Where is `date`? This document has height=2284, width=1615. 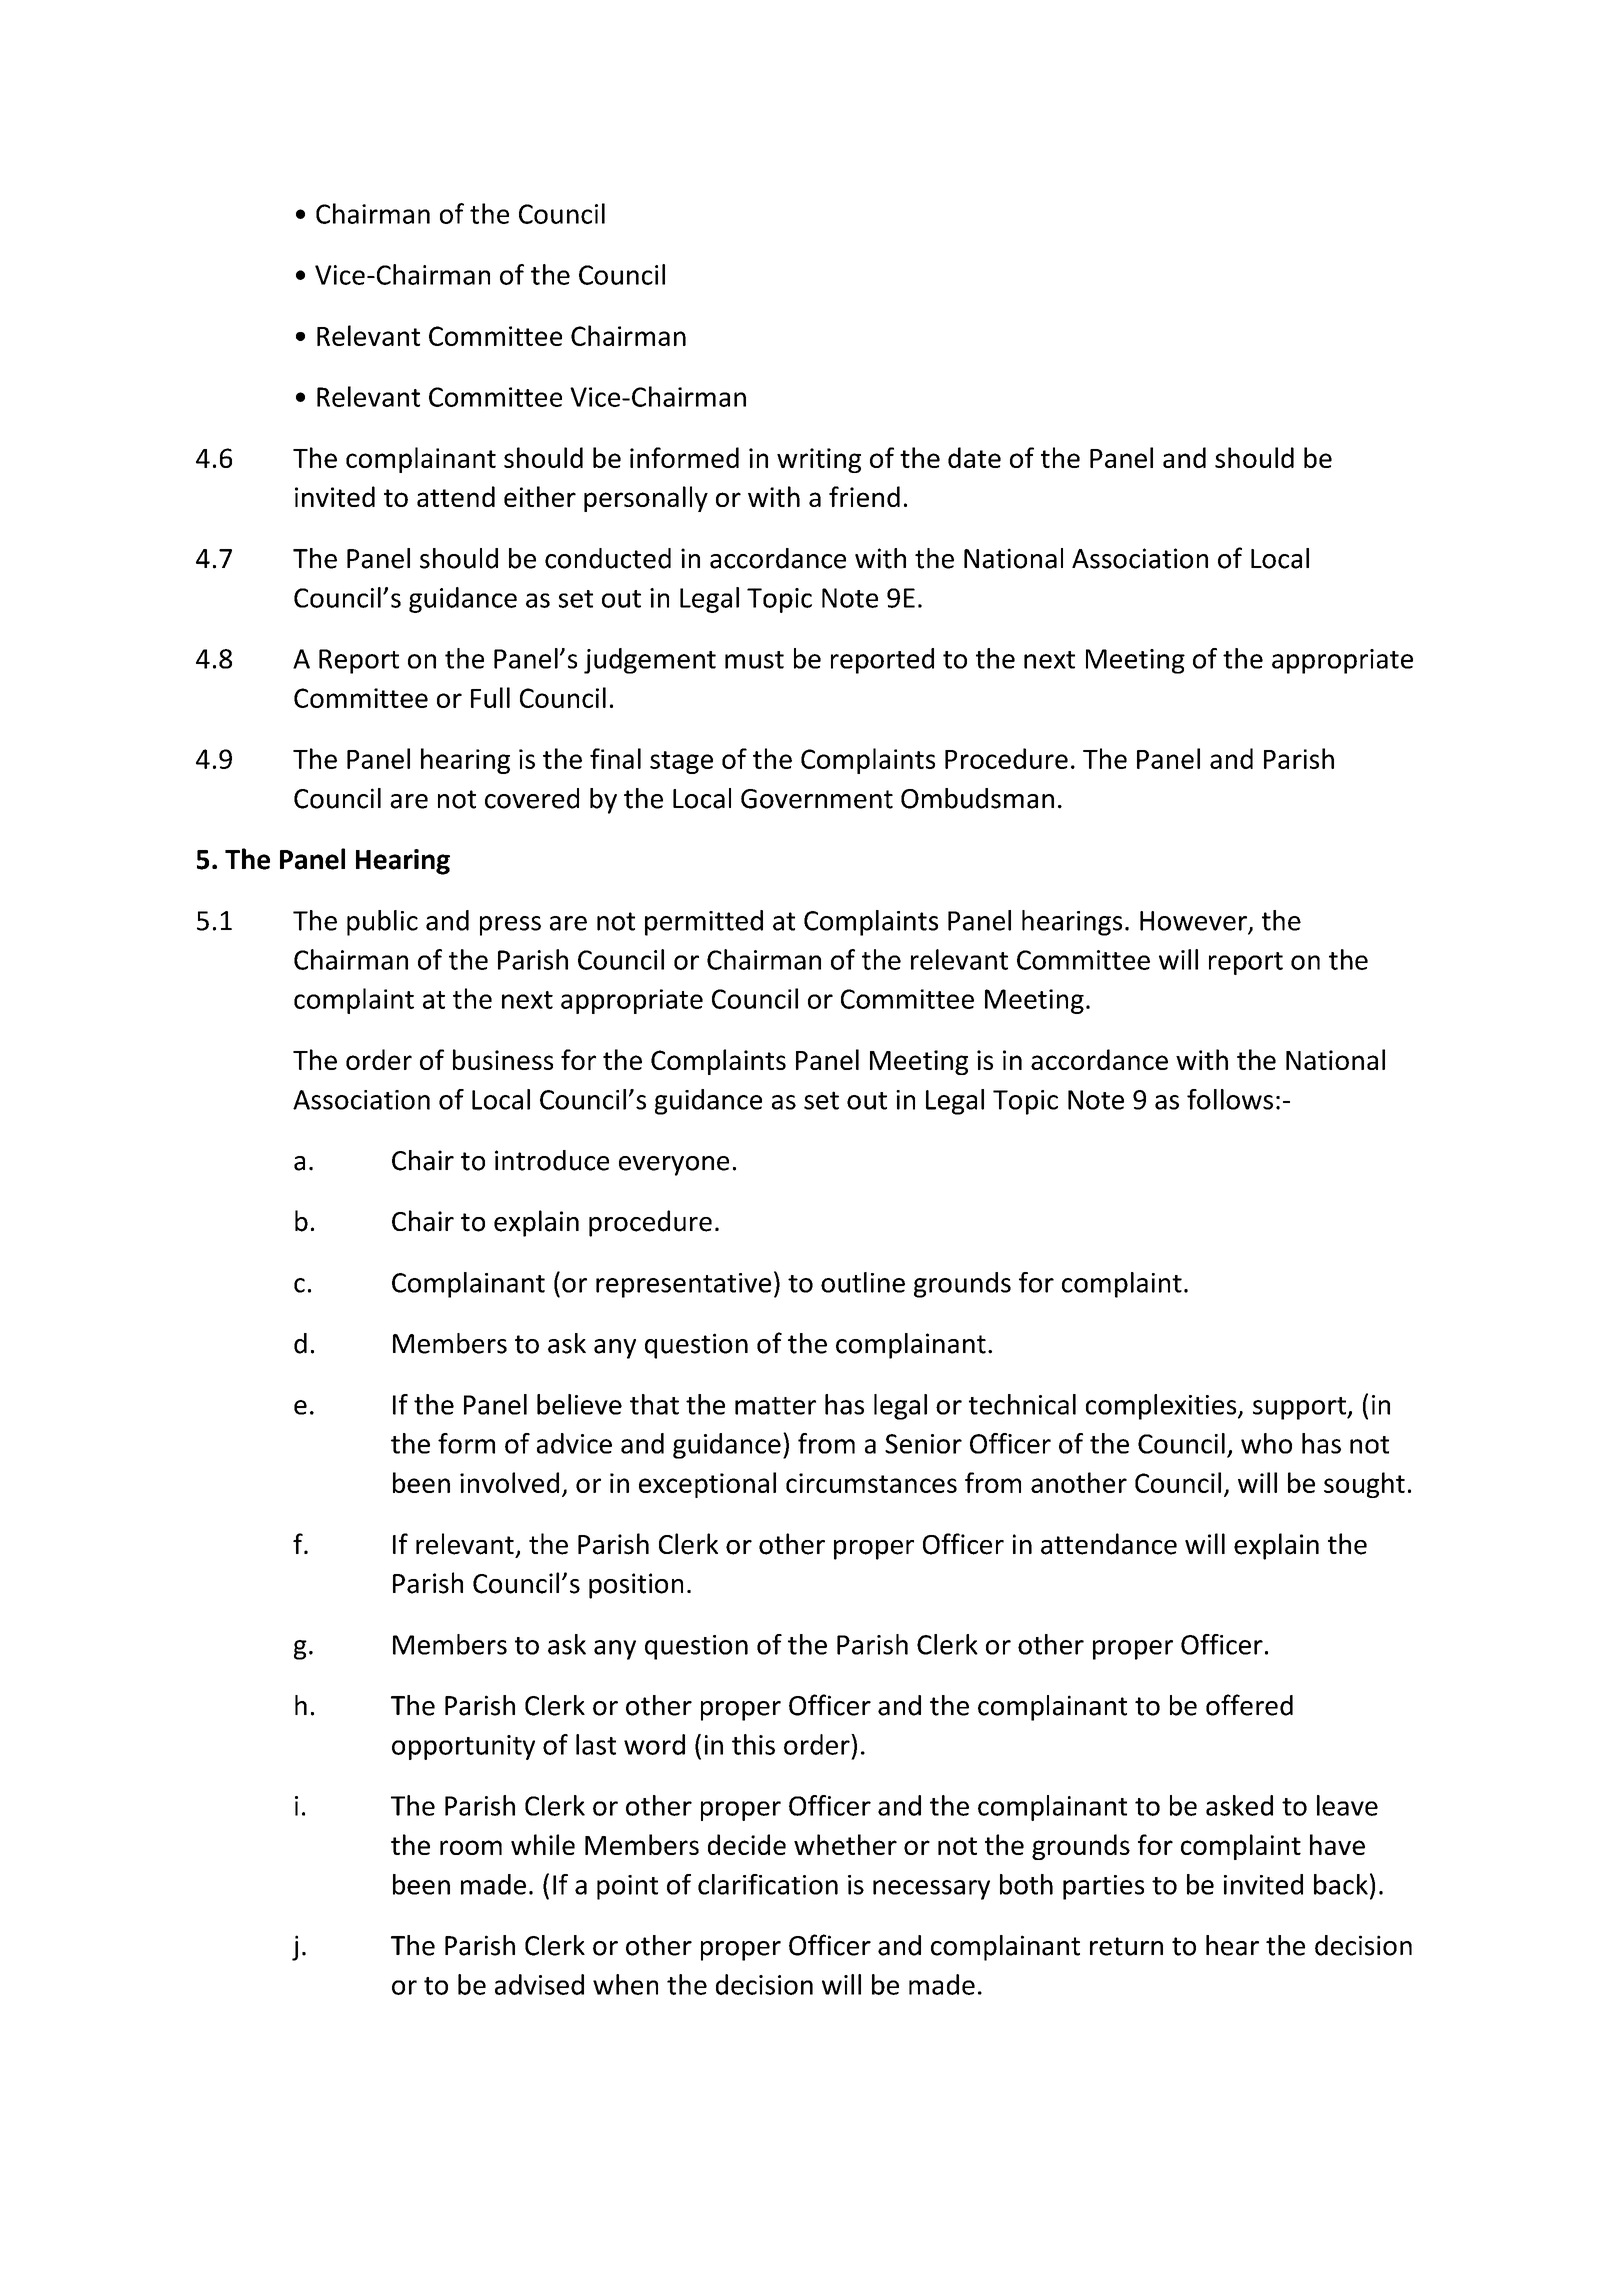 date is located at coordinates (974, 457).
